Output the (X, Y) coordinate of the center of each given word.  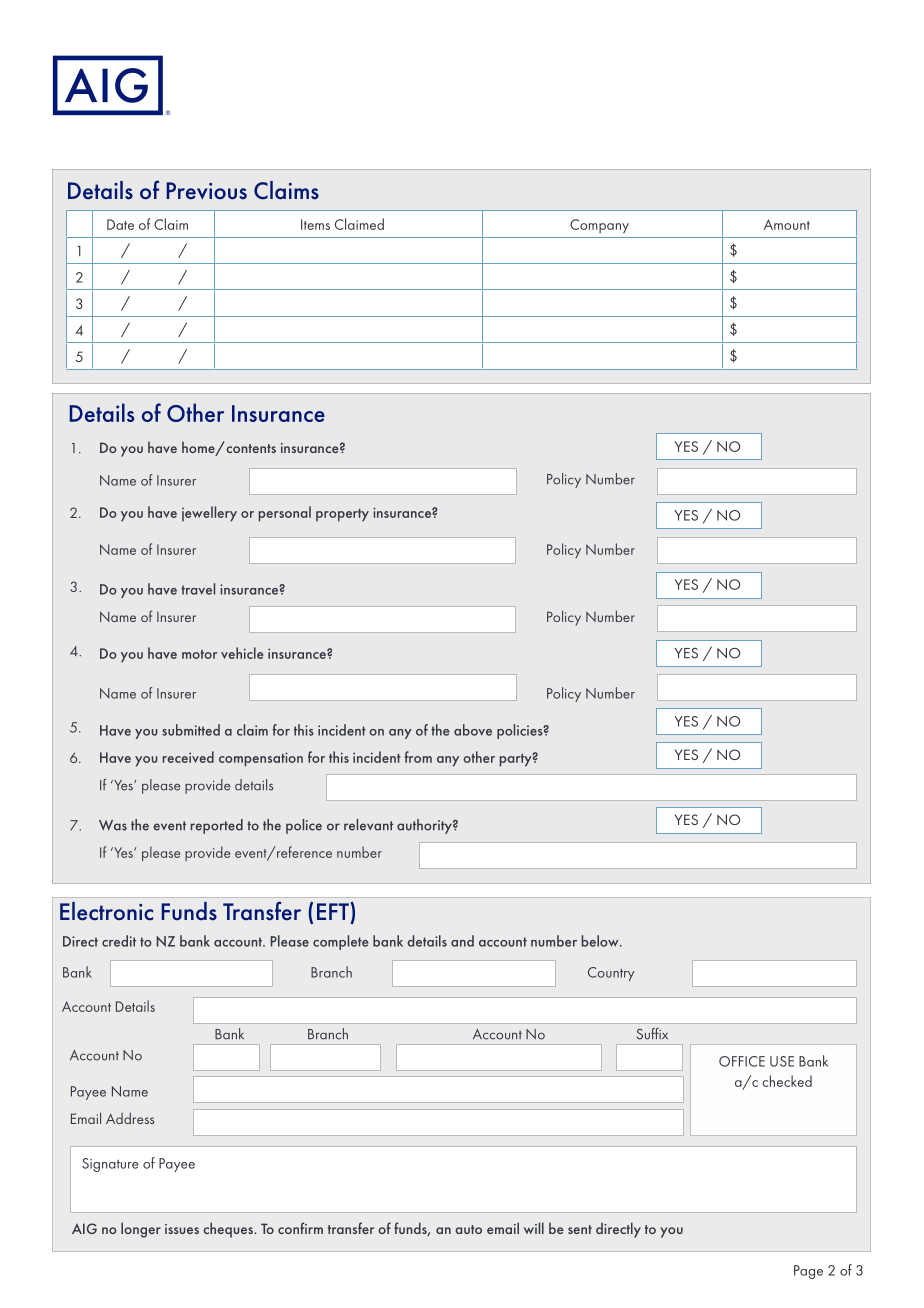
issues (182, 1229)
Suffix (652, 1034)
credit (119, 941)
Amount (787, 224)
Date (120, 224)
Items (315, 224)
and (462, 941)
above (473, 730)
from (418, 757)
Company (599, 226)
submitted (191, 730)
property (342, 515)
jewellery (209, 514)
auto (468, 1229)
